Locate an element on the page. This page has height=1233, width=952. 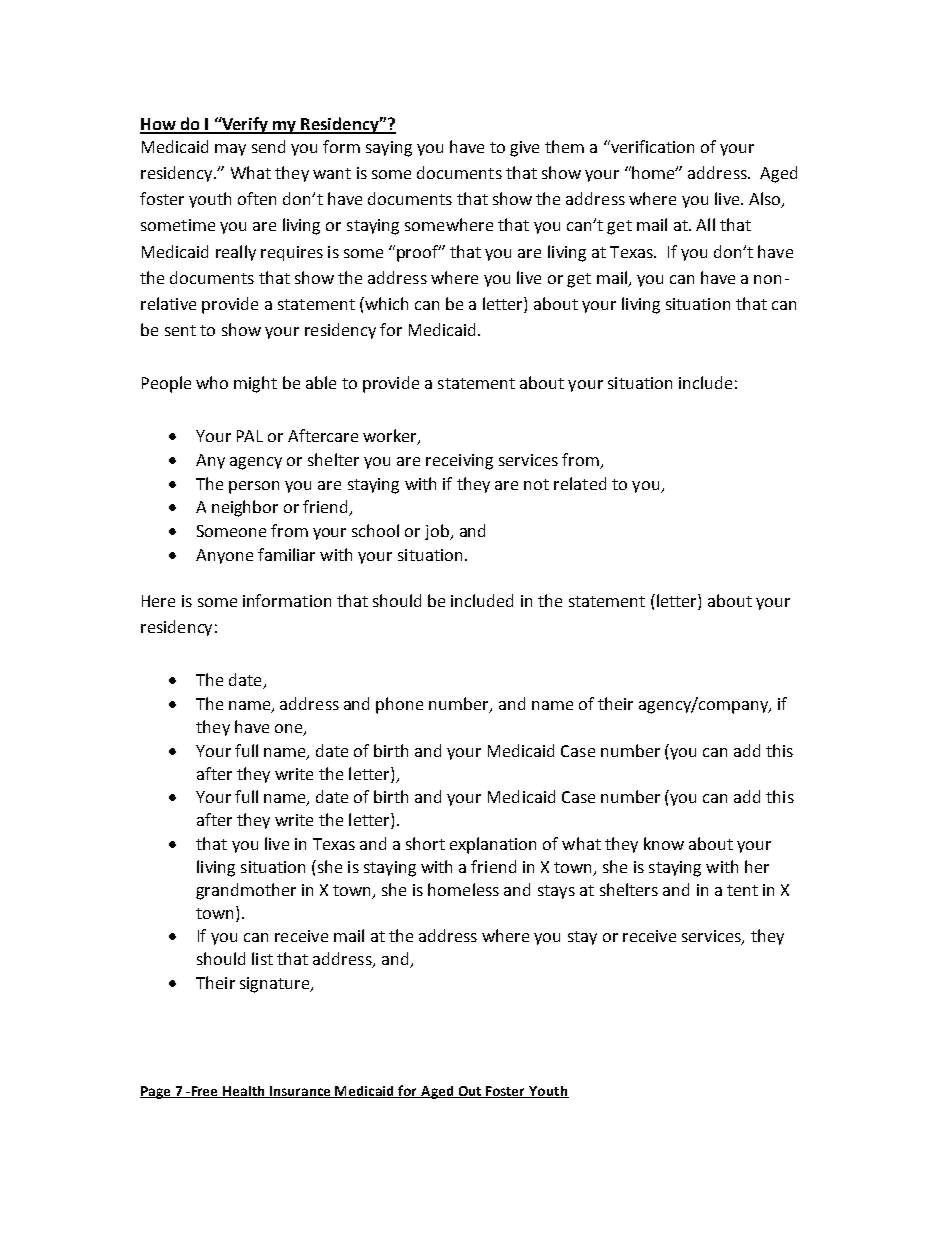
person is located at coordinates (254, 487).
